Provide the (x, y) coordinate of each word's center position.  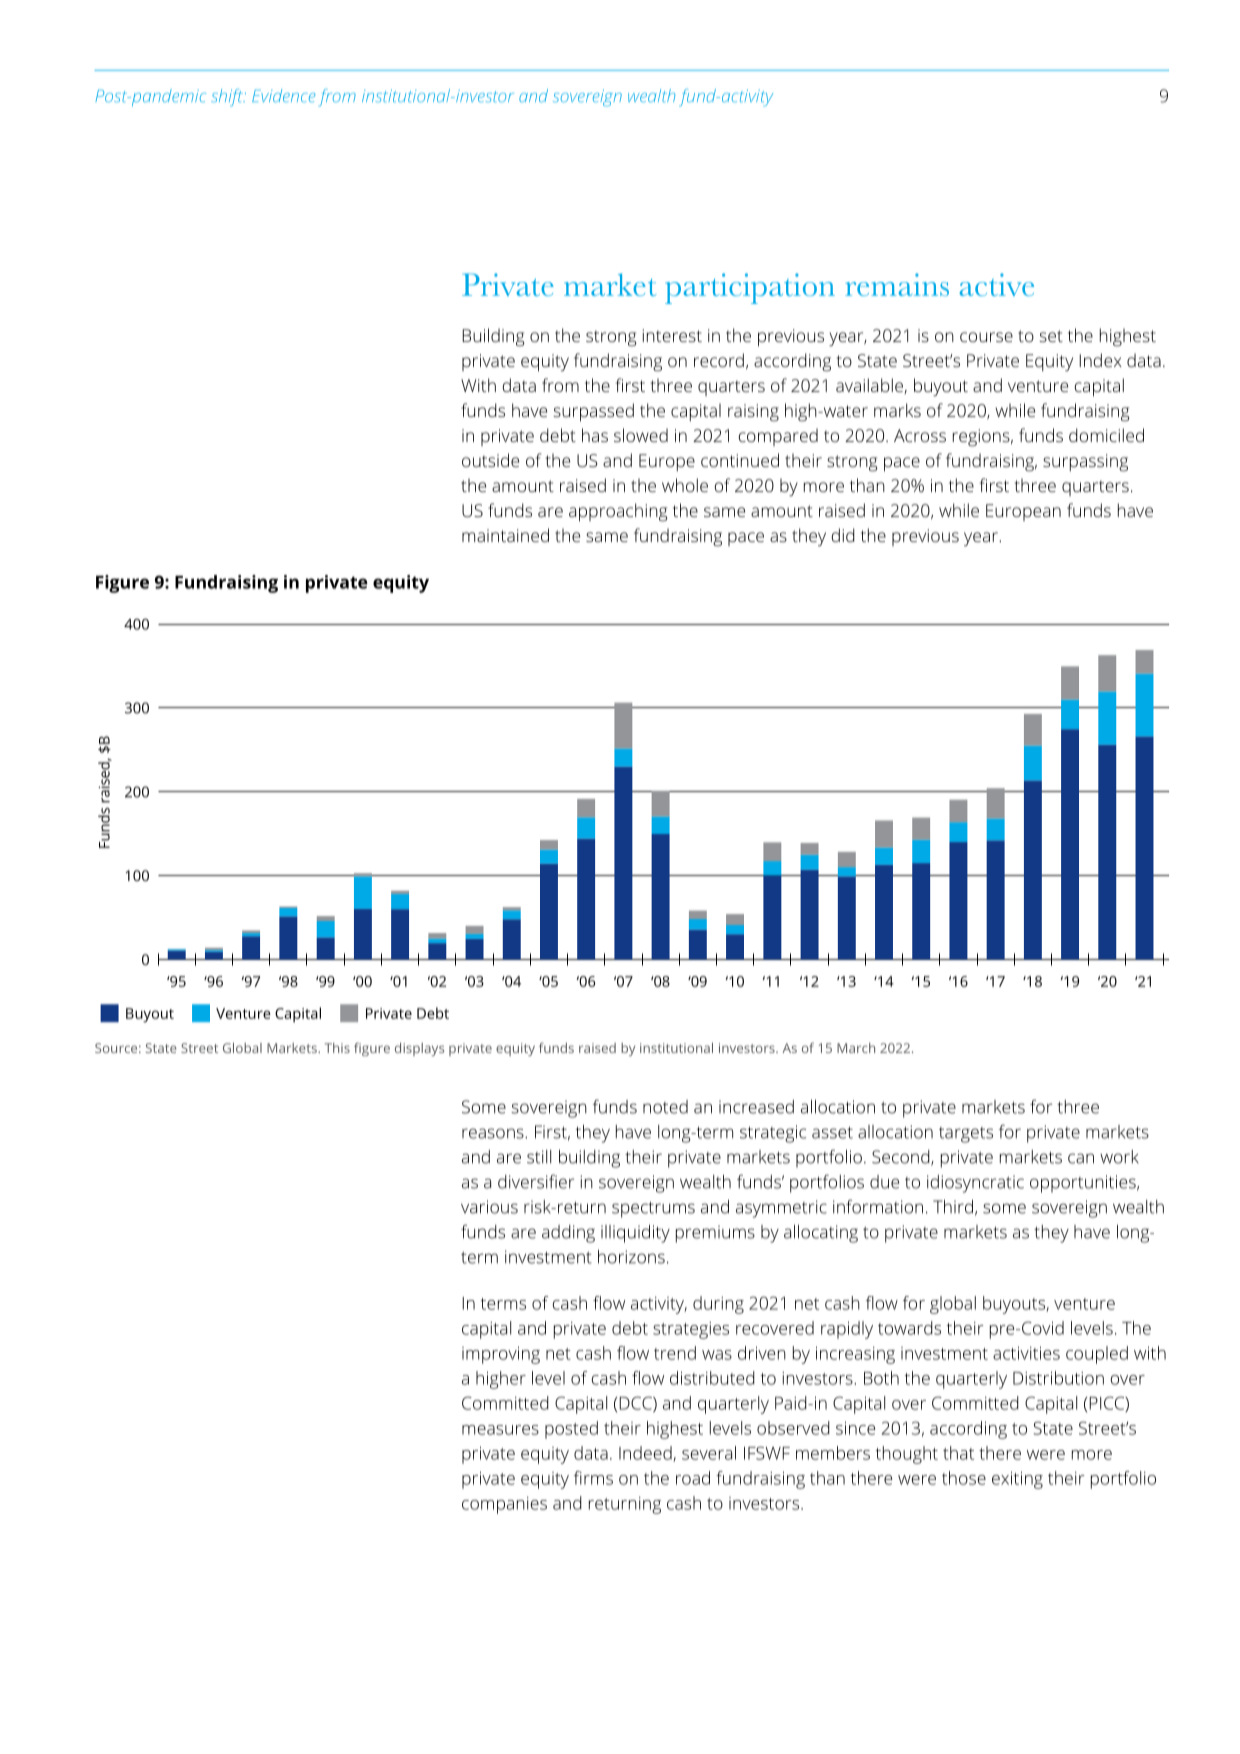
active (996, 284)
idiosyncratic (975, 1184)
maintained (505, 535)
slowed (641, 435)
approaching (618, 512)
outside (490, 460)
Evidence (284, 95)
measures (500, 1430)
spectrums (653, 1209)
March (856, 1048)
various (489, 1207)
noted (665, 1107)
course (986, 337)
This (337, 1048)
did (843, 535)
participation (750, 288)
